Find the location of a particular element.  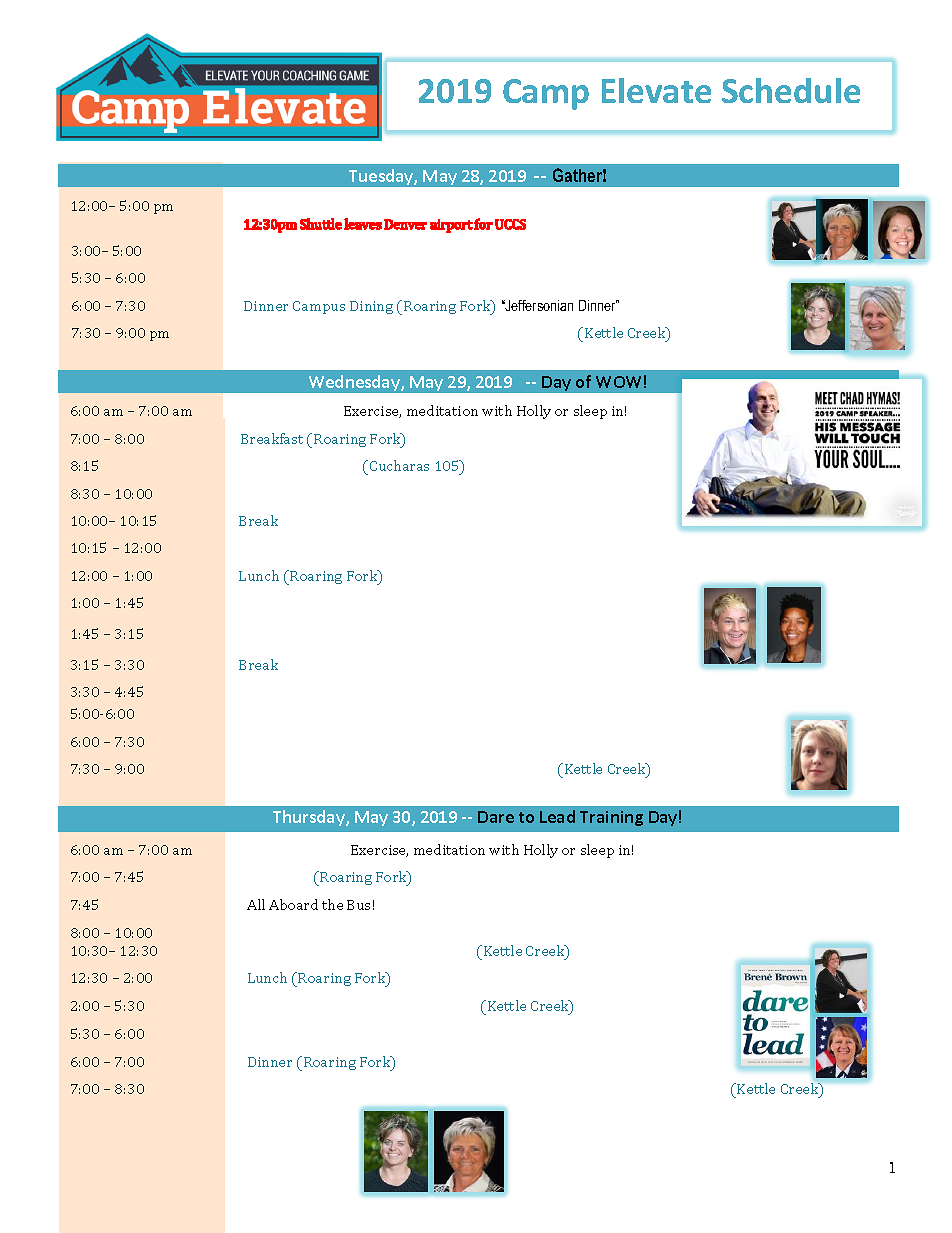

Bus is located at coordinates (358, 905).
